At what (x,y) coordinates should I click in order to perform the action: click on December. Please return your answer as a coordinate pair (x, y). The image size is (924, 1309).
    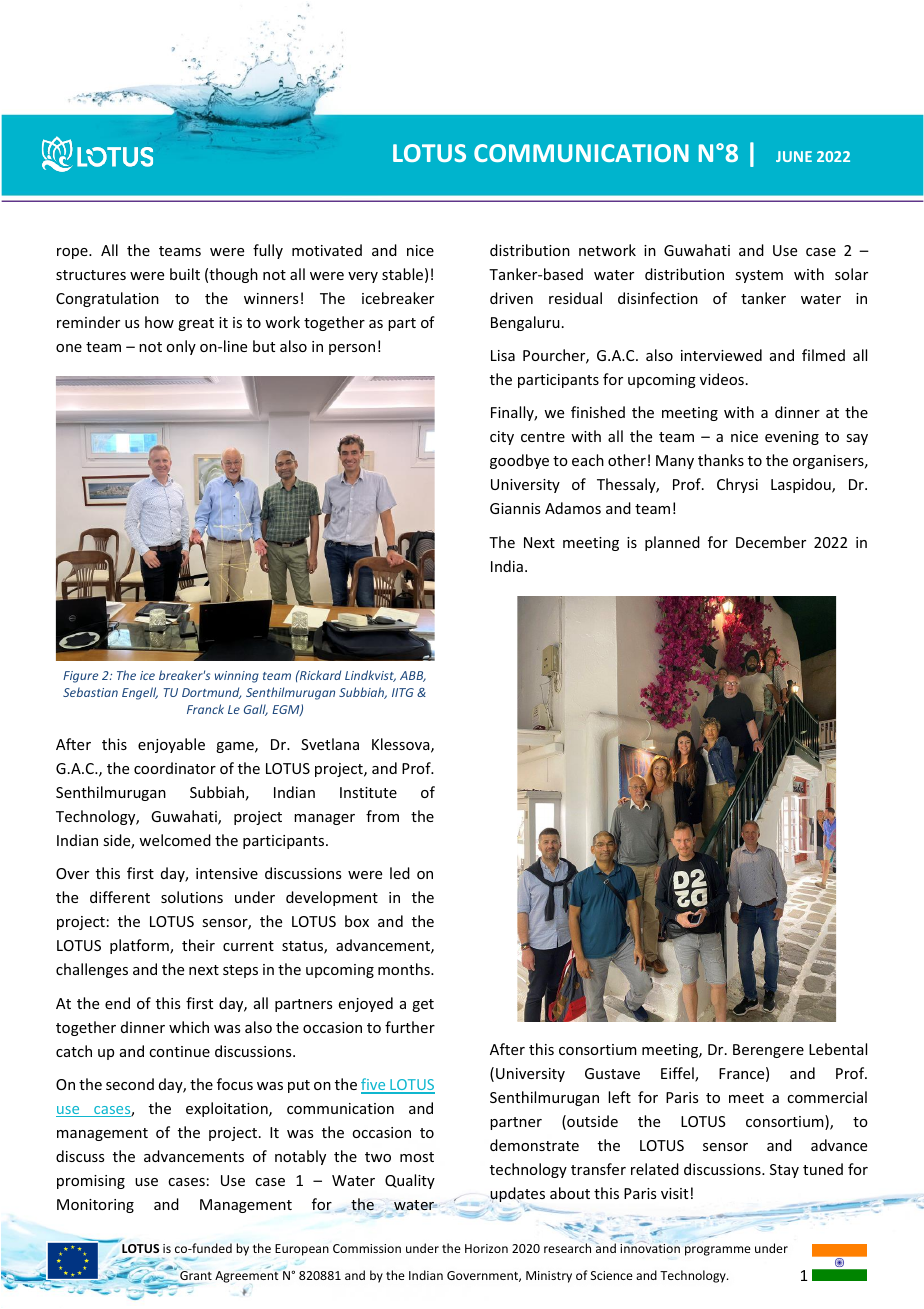
    Looking at the image, I should click on (771, 542).
